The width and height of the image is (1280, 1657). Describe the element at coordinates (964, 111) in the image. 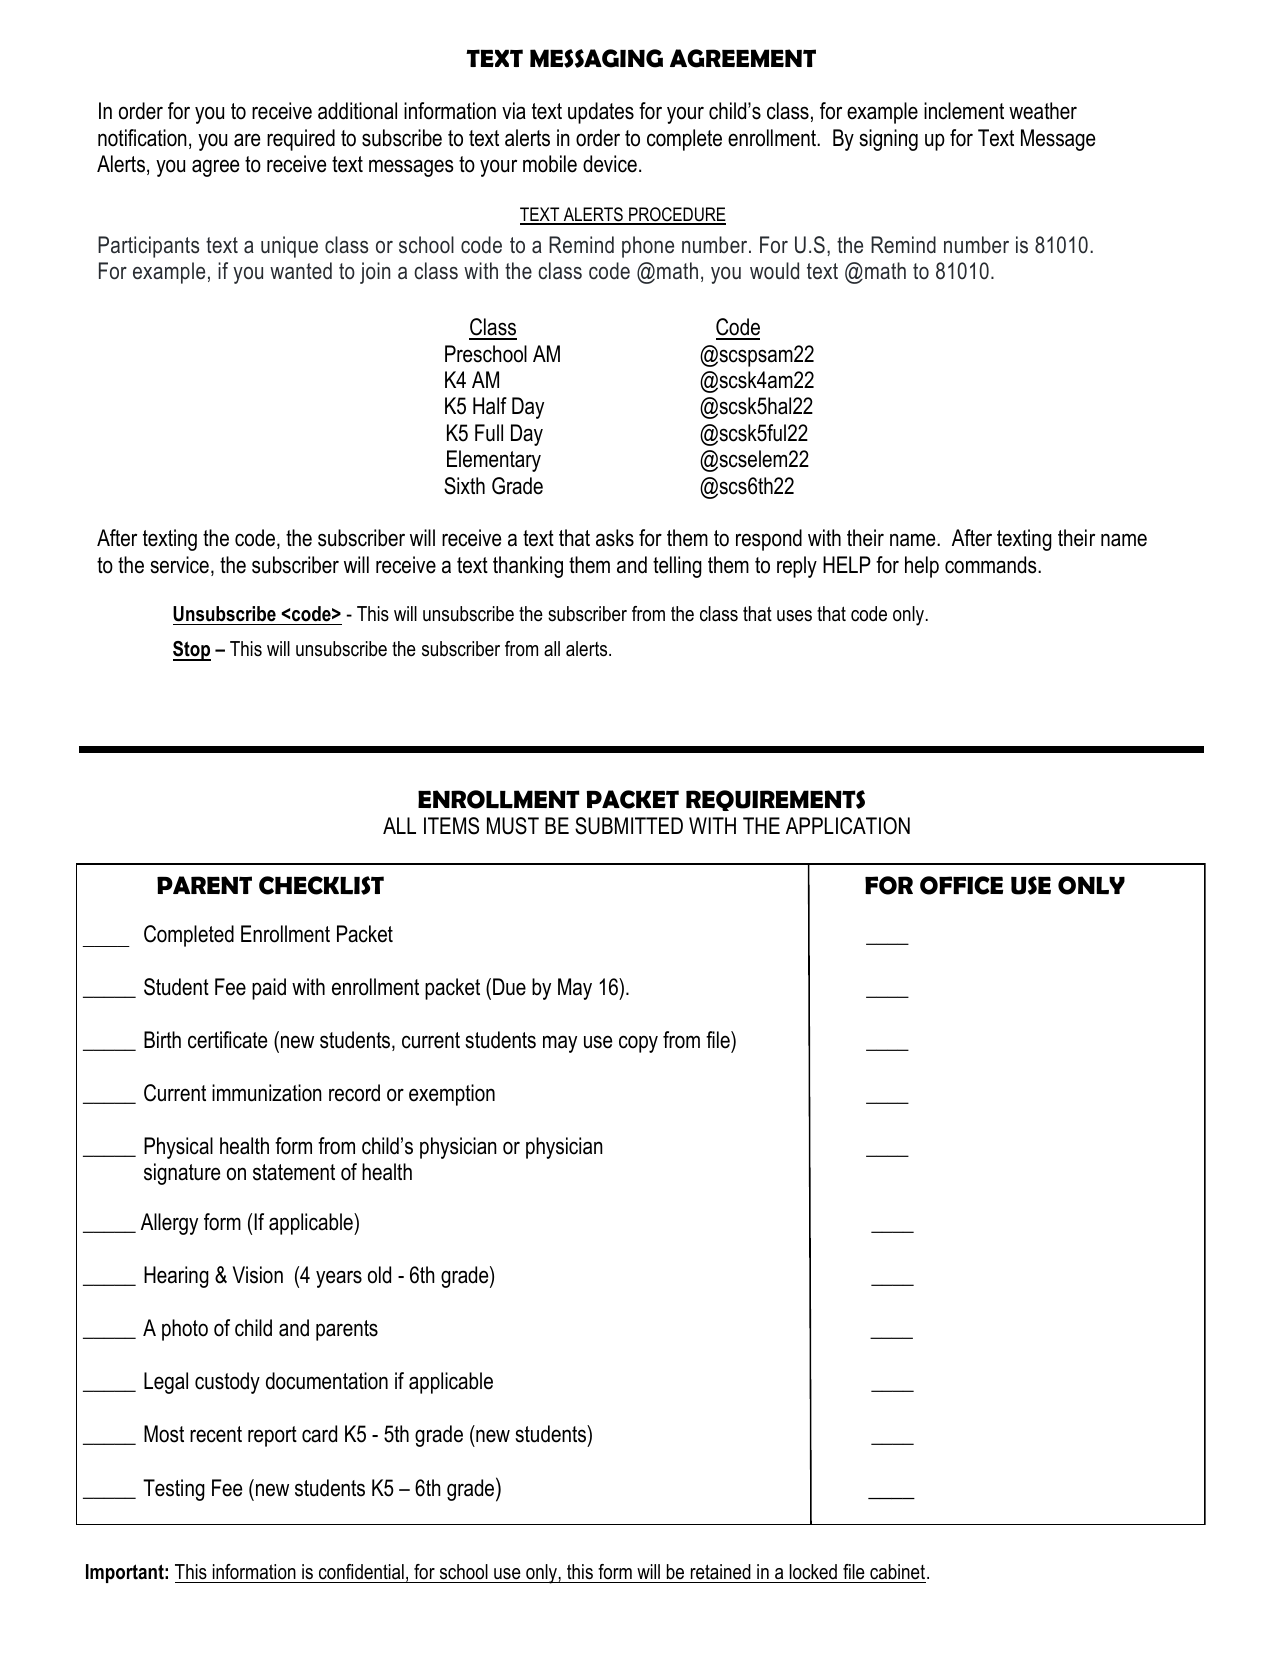

I see `inclement` at that location.
